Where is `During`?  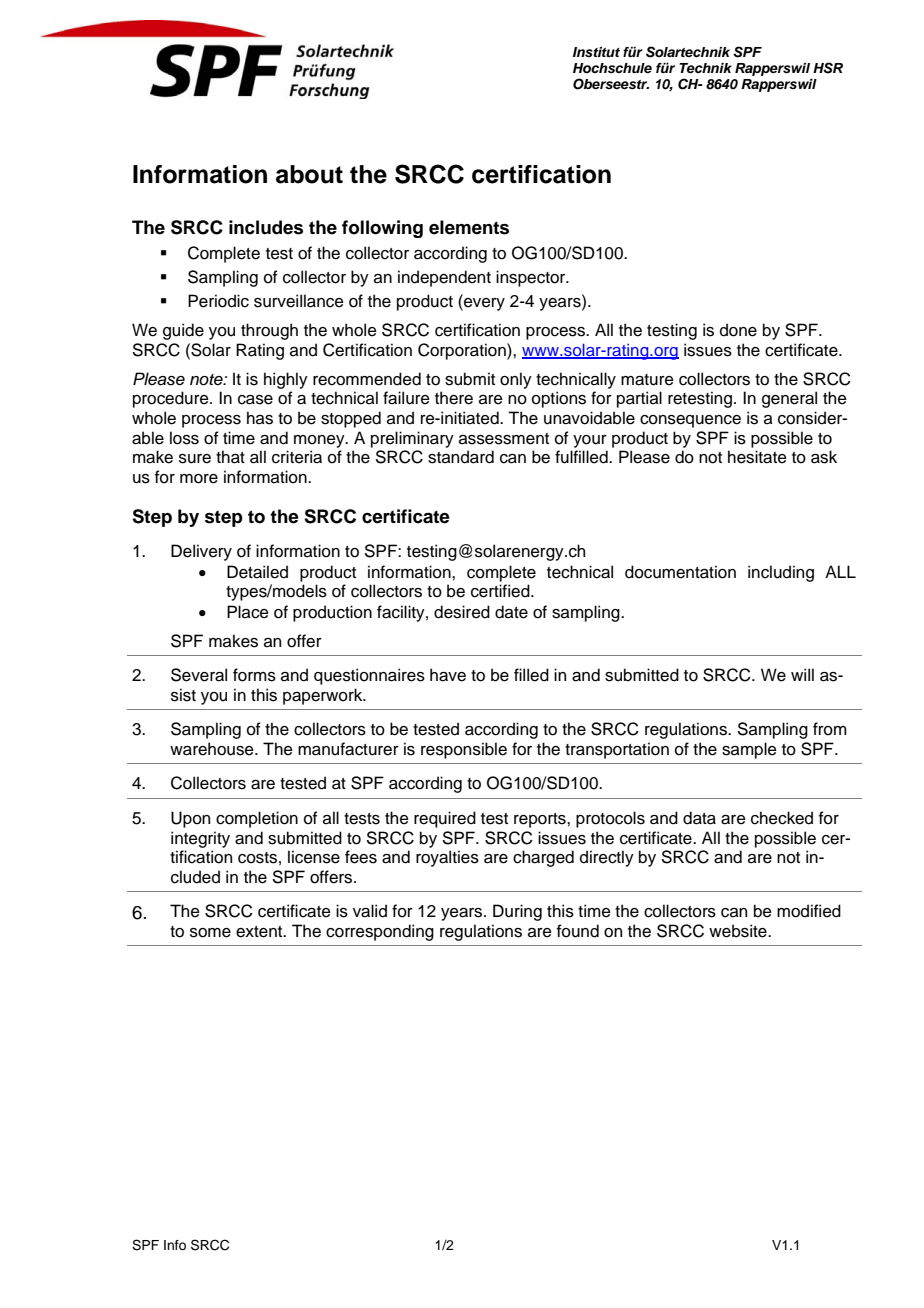 During is located at coordinates (517, 912).
